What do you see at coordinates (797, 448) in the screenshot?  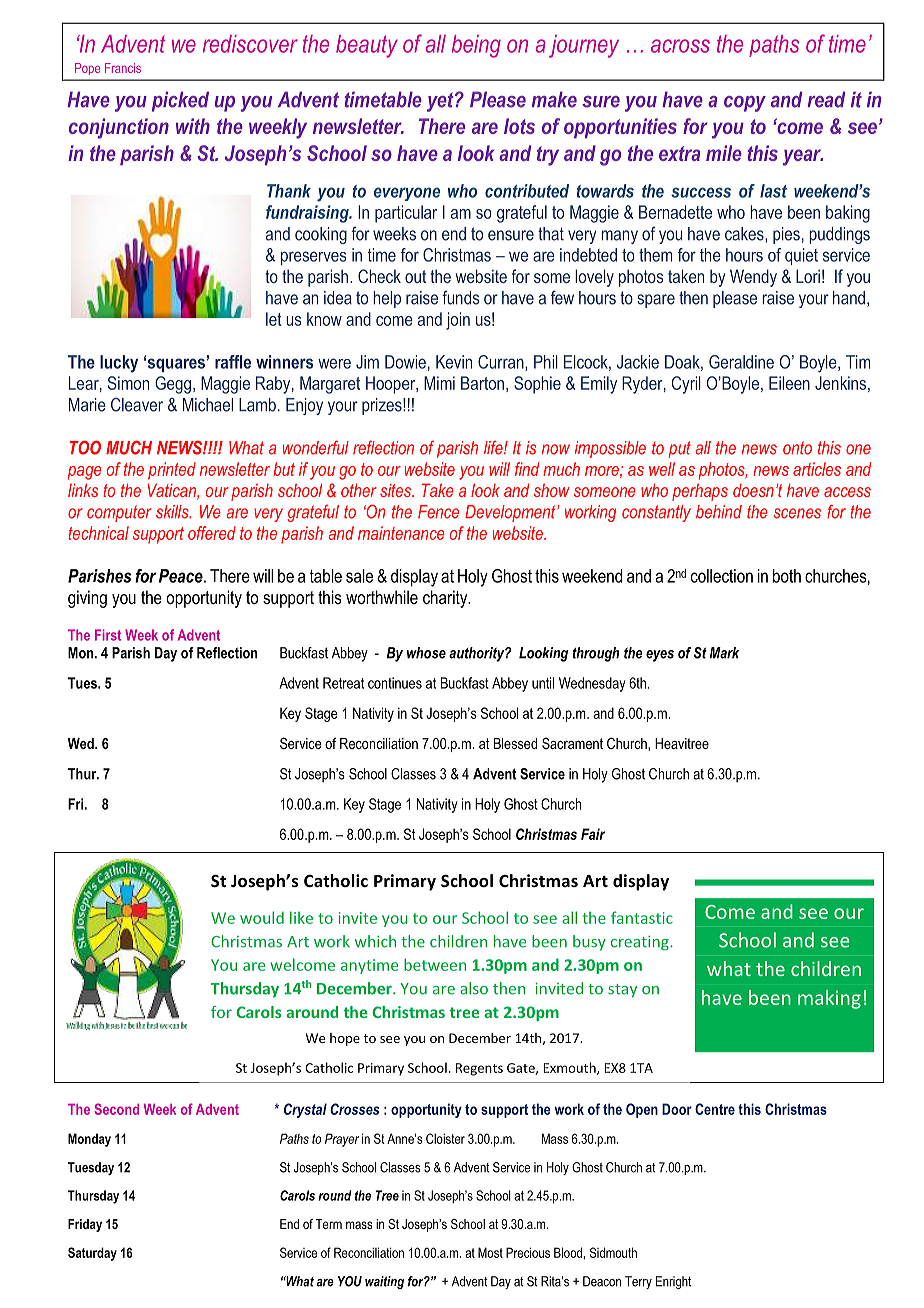 I see `onto` at bounding box center [797, 448].
